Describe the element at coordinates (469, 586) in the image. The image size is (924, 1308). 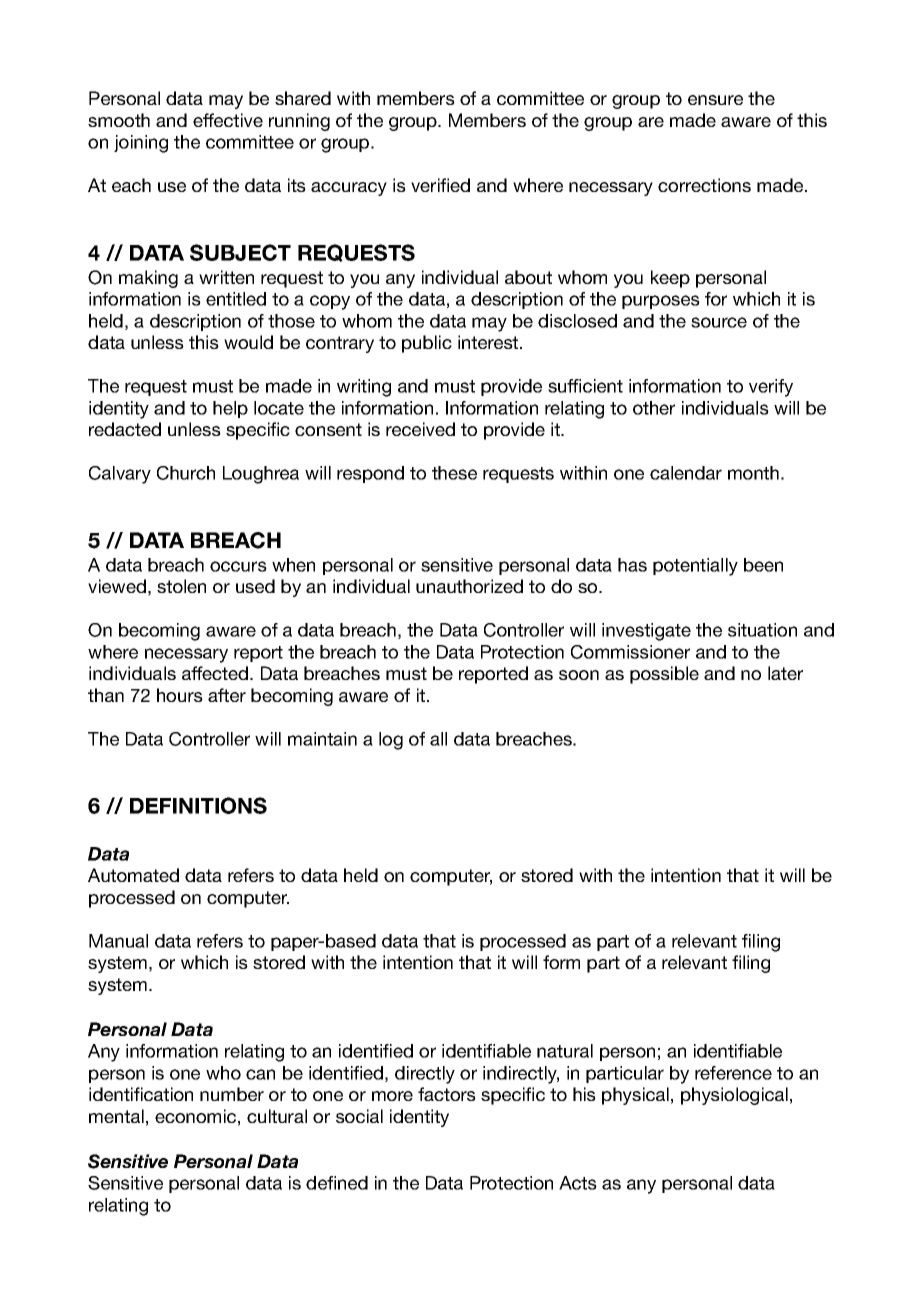
I see `unauthorized` at that location.
